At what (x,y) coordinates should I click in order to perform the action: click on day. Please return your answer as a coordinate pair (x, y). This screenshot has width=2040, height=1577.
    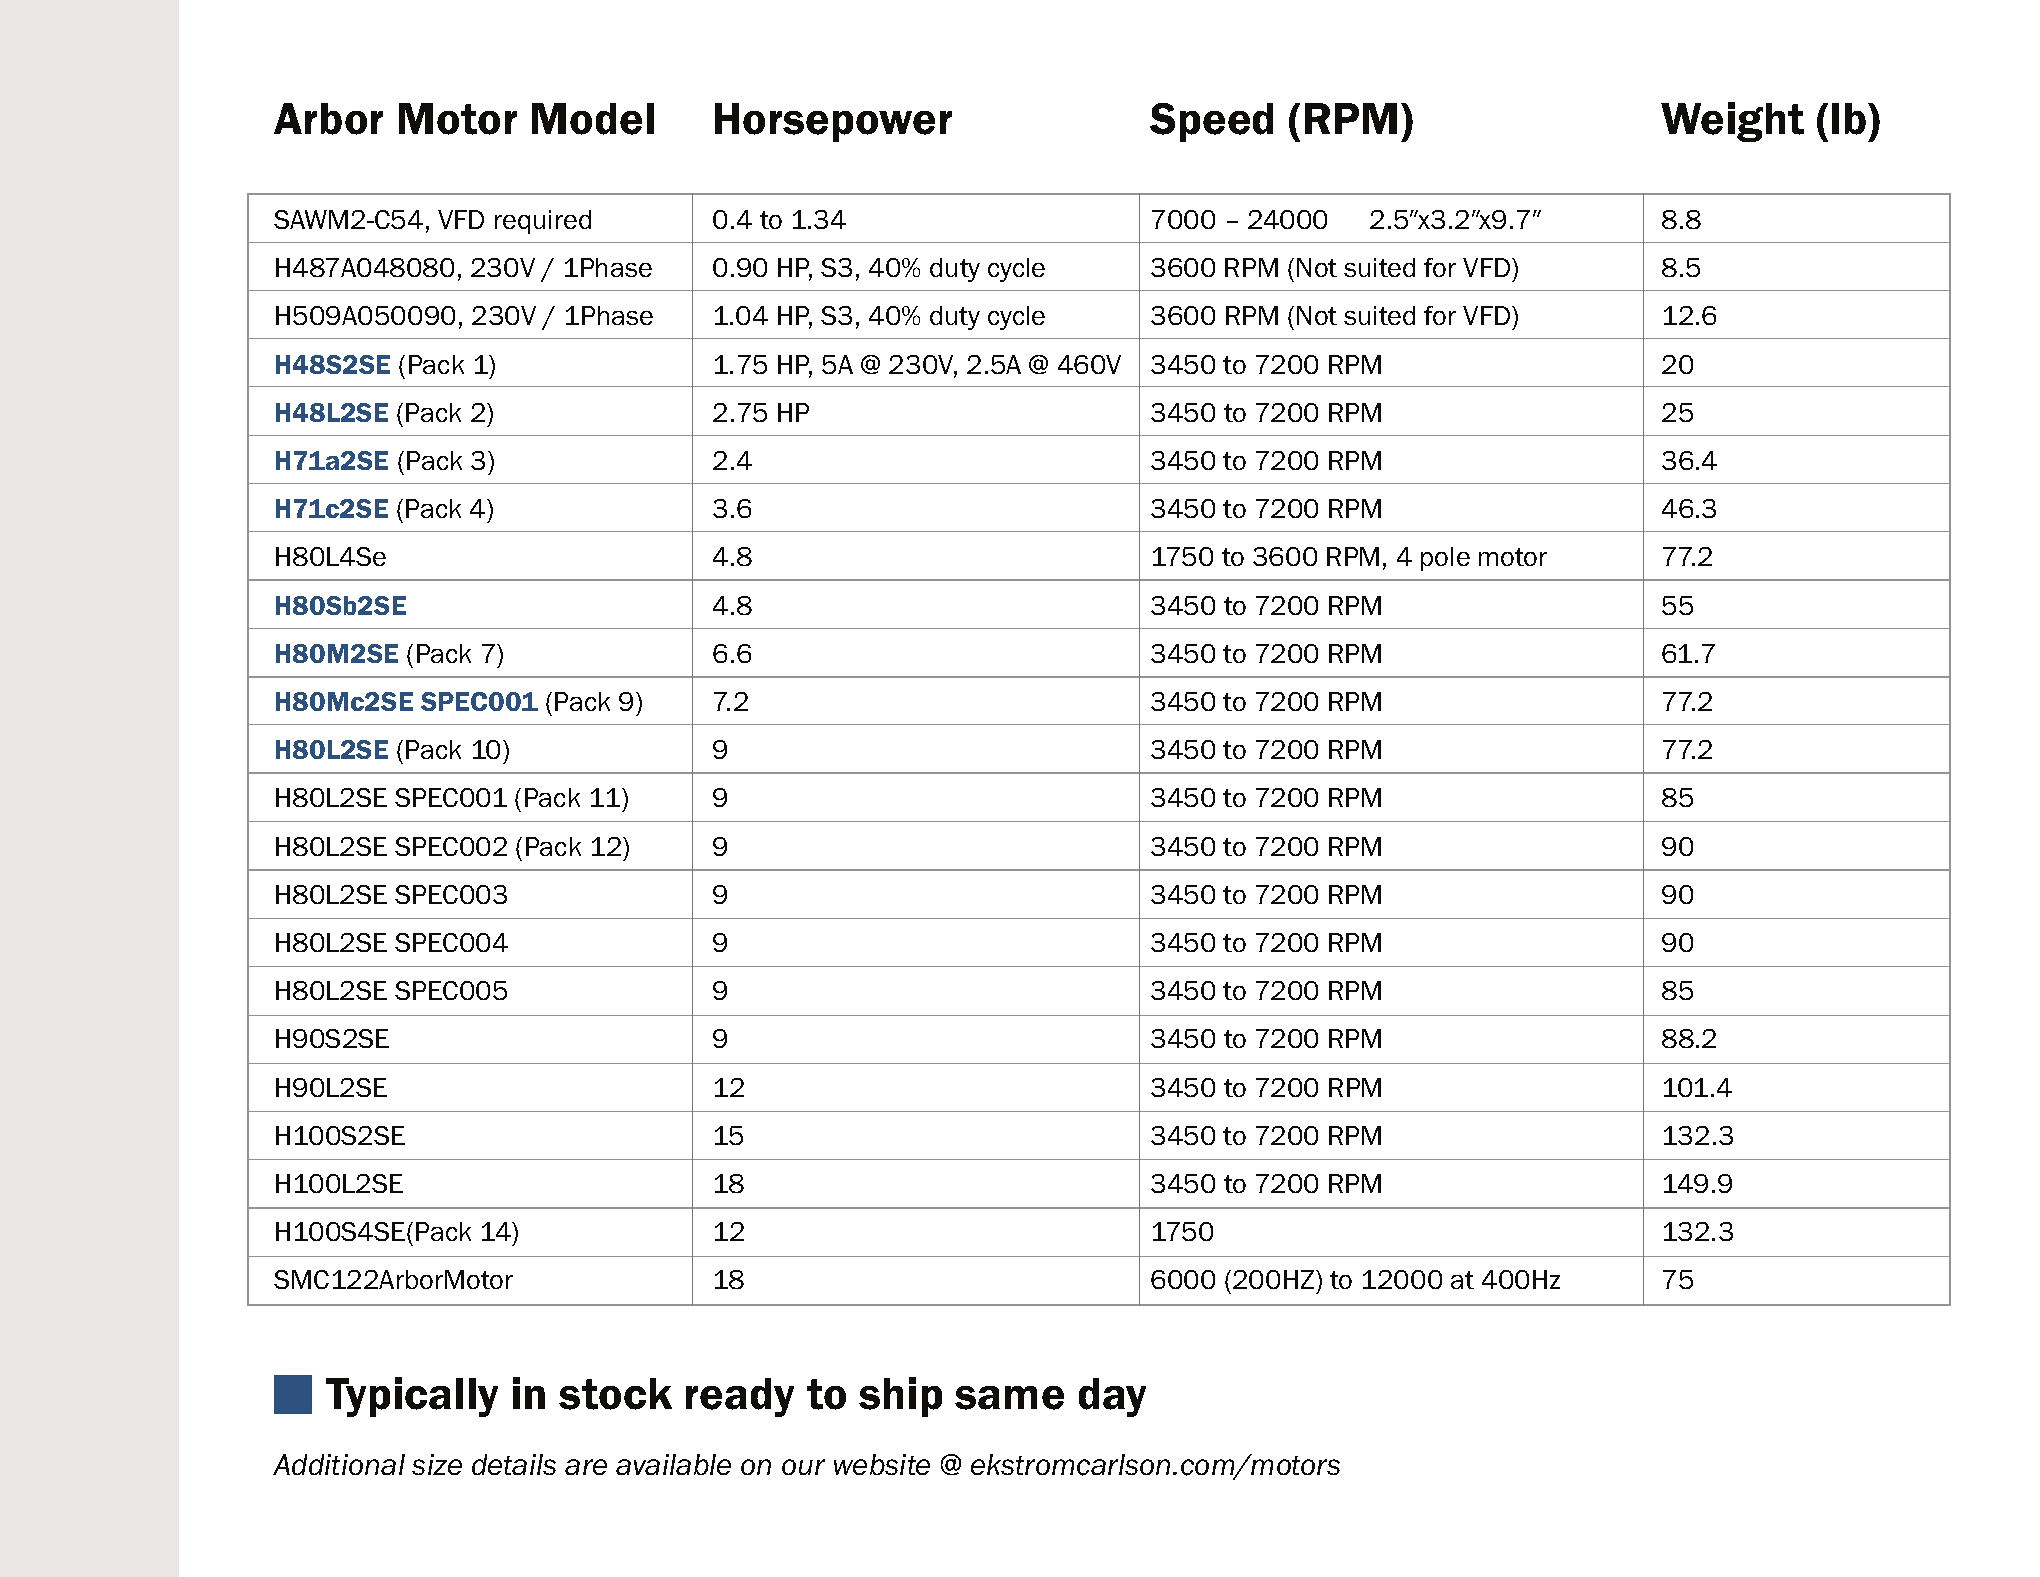
    Looking at the image, I should click on (1112, 1397).
